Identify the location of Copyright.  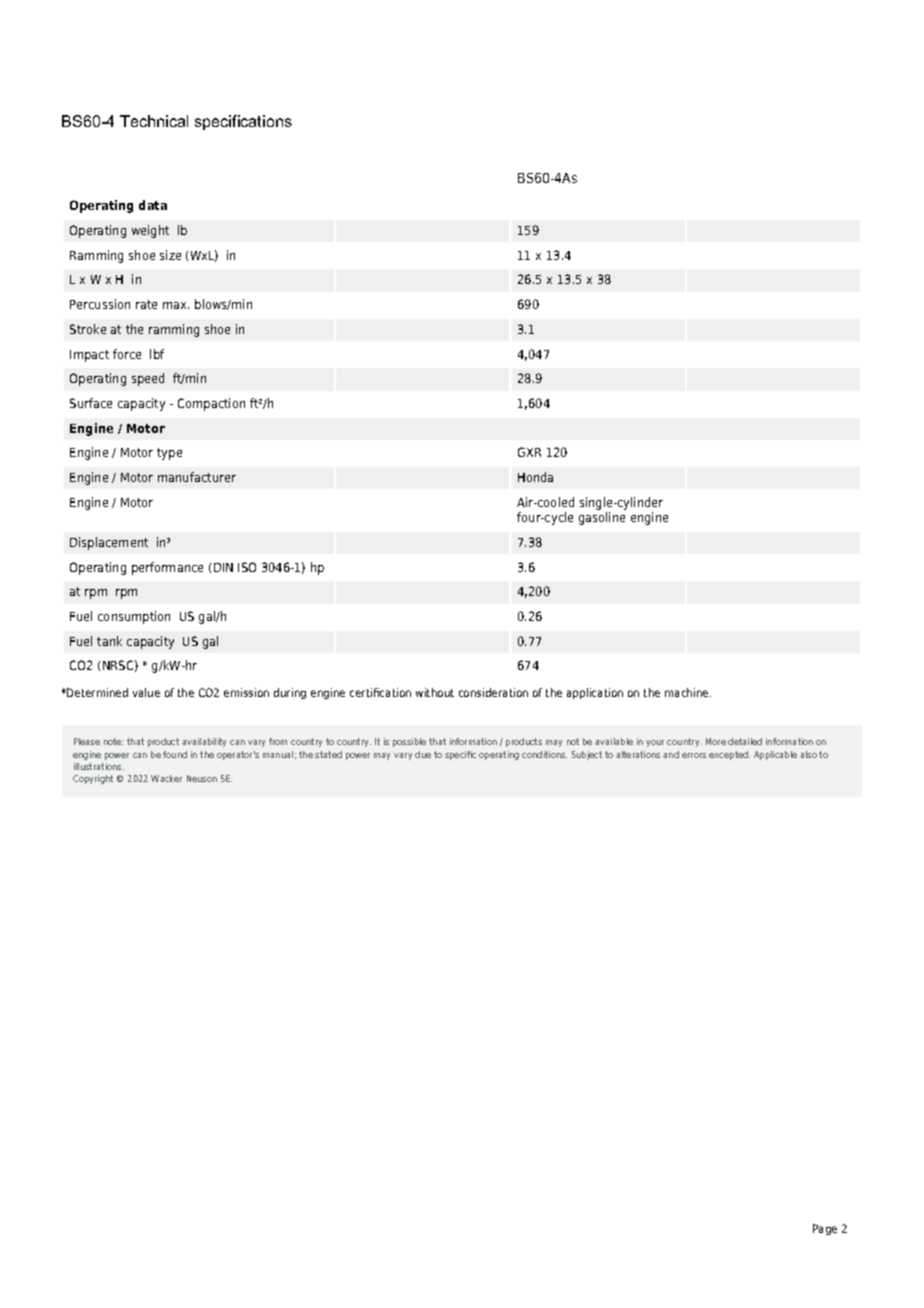
(93, 779).
